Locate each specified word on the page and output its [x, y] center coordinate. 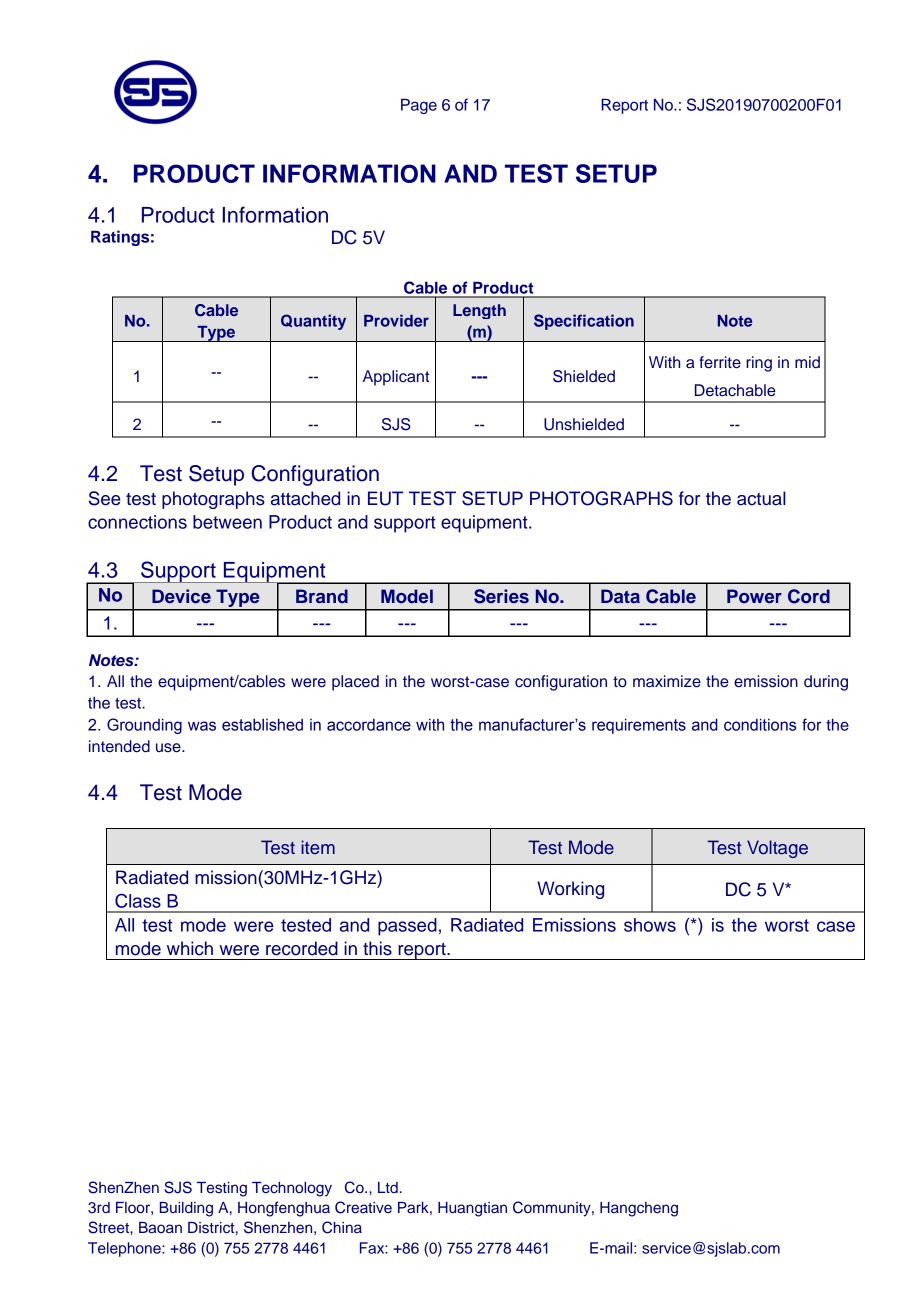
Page [419, 106]
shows [650, 925]
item [318, 847]
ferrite [720, 362]
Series [501, 596]
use [169, 748]
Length [479, 311]
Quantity [313, 322]
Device [181, 596]
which [190, 948]
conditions [760, 724]
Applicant [396, 378]
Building [186, 1209]
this [377, 948]
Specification [584, 322]
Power [754, 596]
